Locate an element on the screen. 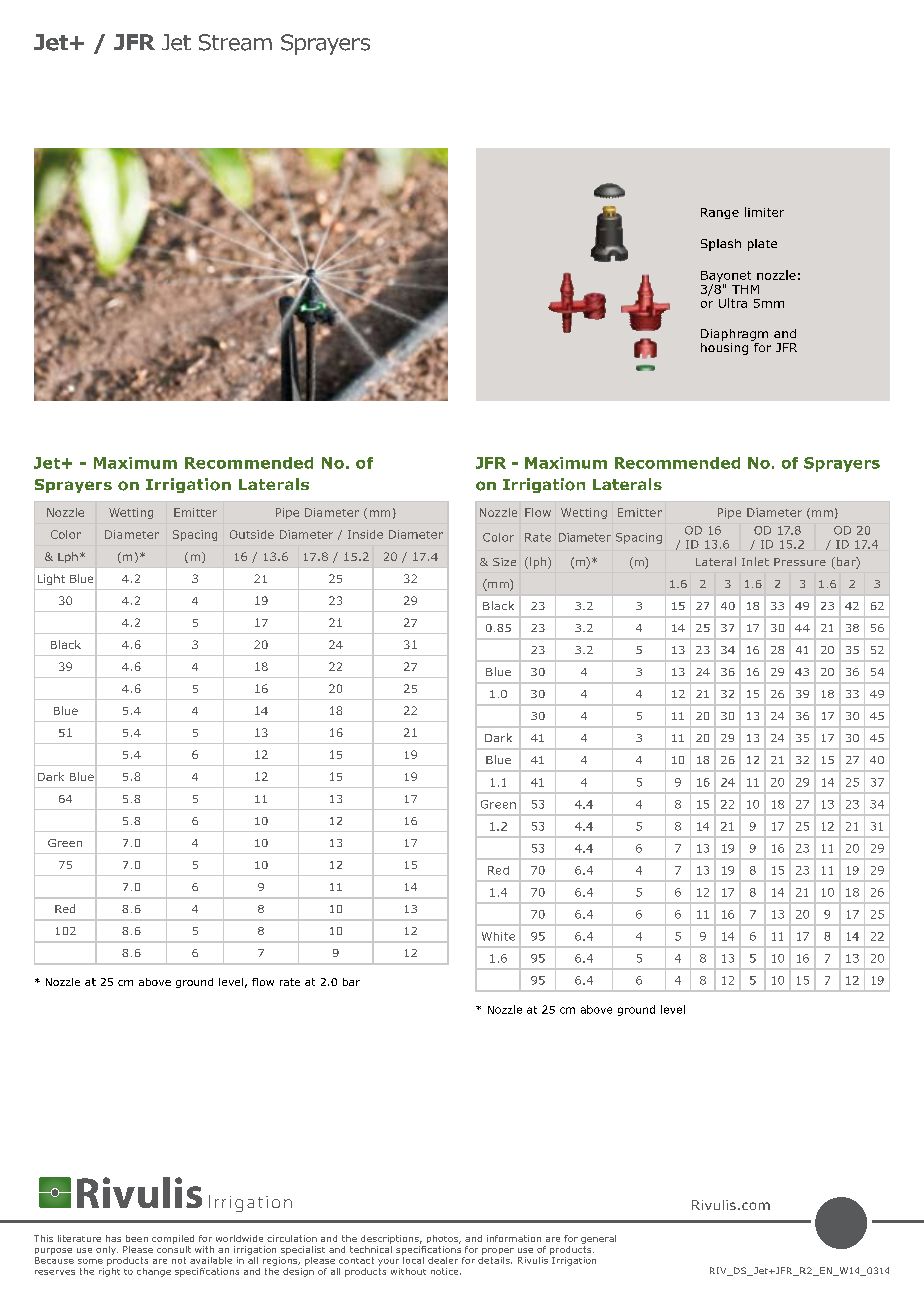  Range is located at coordinates (720, 213).
